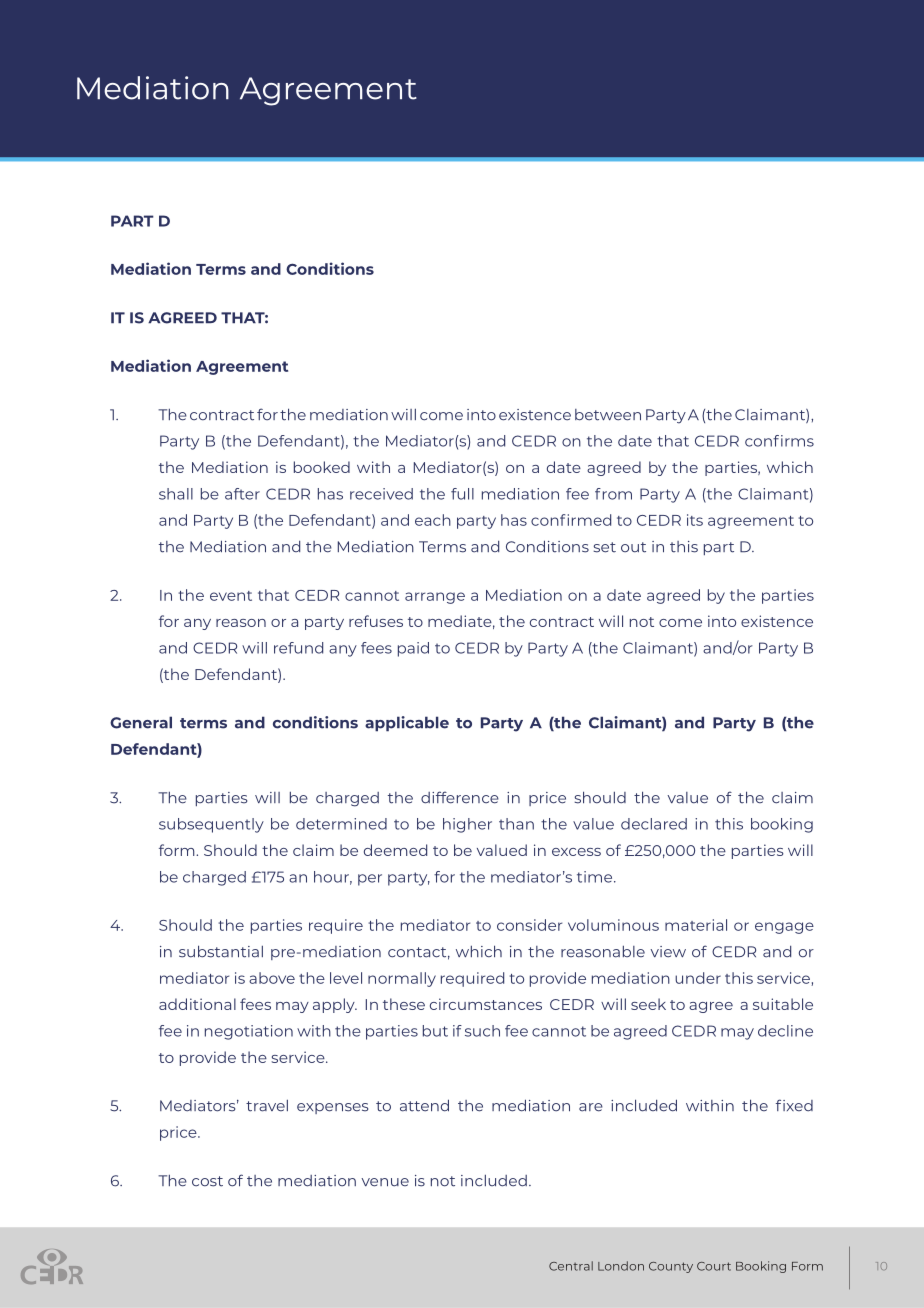 The image size is (924, 1308). What do you see at coordinates (462, 494) in the screenshot?
I see `full` at bounding box center [462, 494].
